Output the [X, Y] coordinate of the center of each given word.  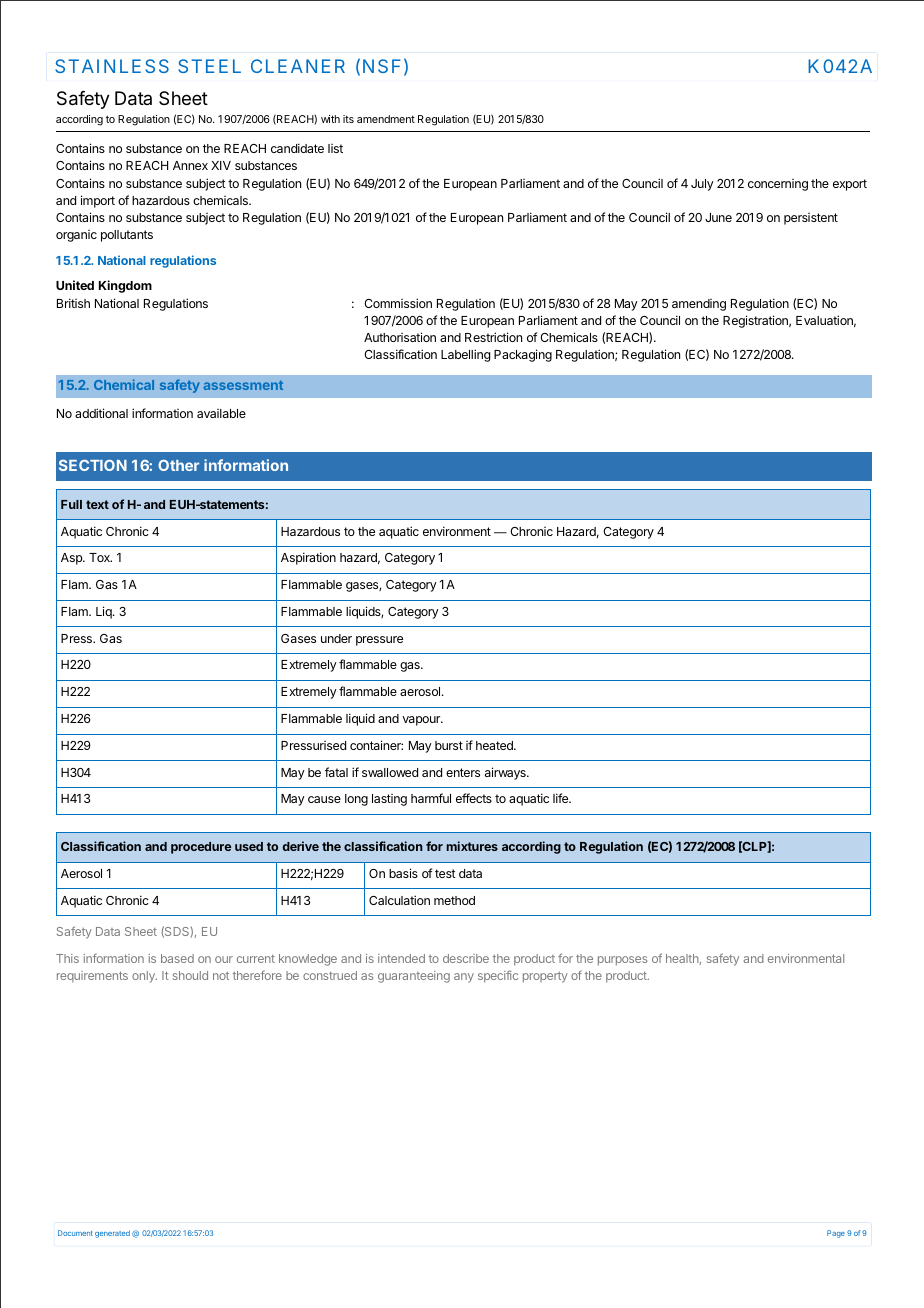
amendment [386, 119]
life [562, 798]
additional [101, 413]
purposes [622, 961]
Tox [100, 557]
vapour [422, 721]
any [464, 978]
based [177, 958]
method [454, 900]
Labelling [465, 355]
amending [699, 305]
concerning [778, 185]
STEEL [209, 66]
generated [112, 1234]
